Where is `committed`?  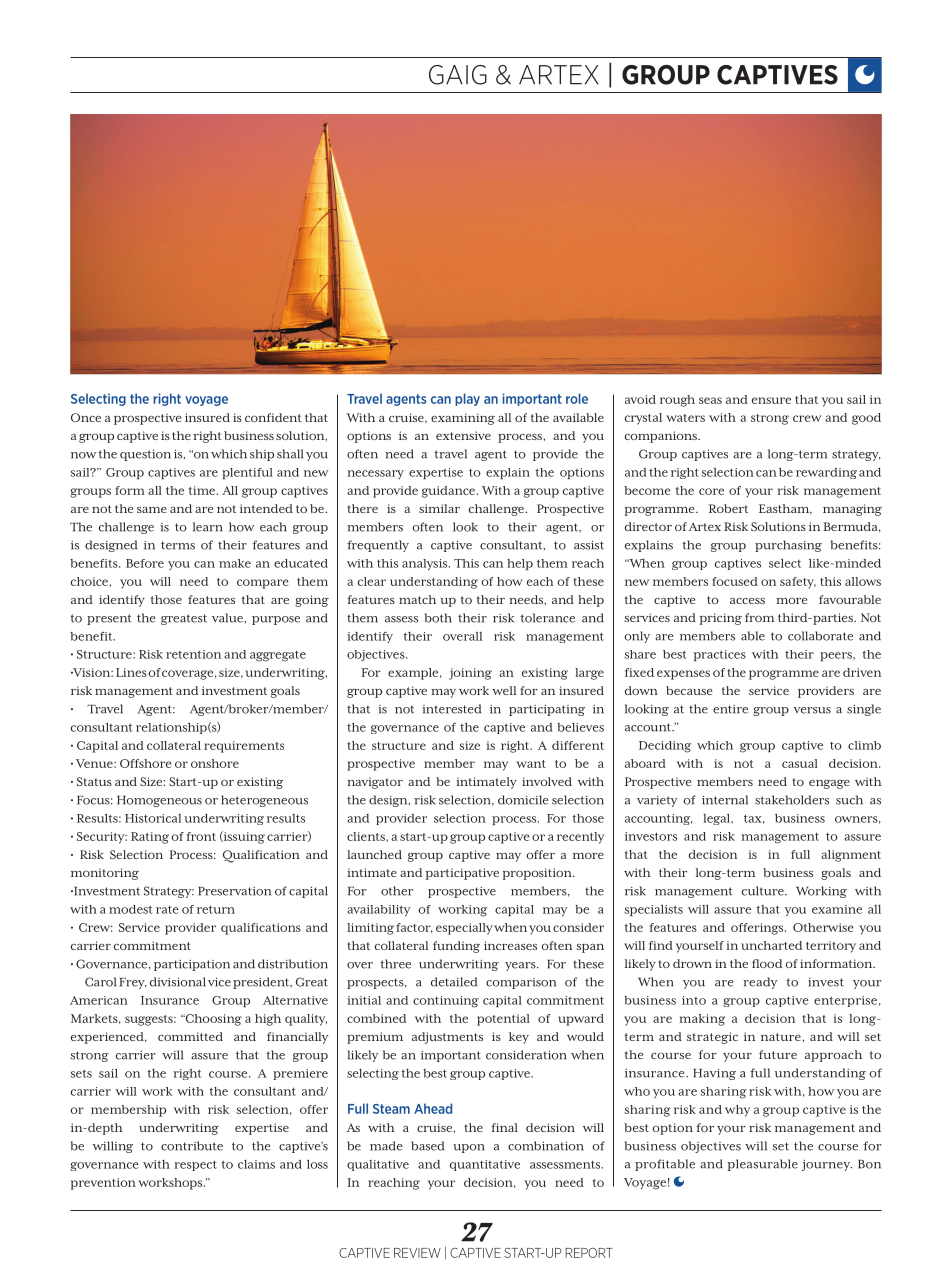 committed is located at coordinates (190, 1036).
